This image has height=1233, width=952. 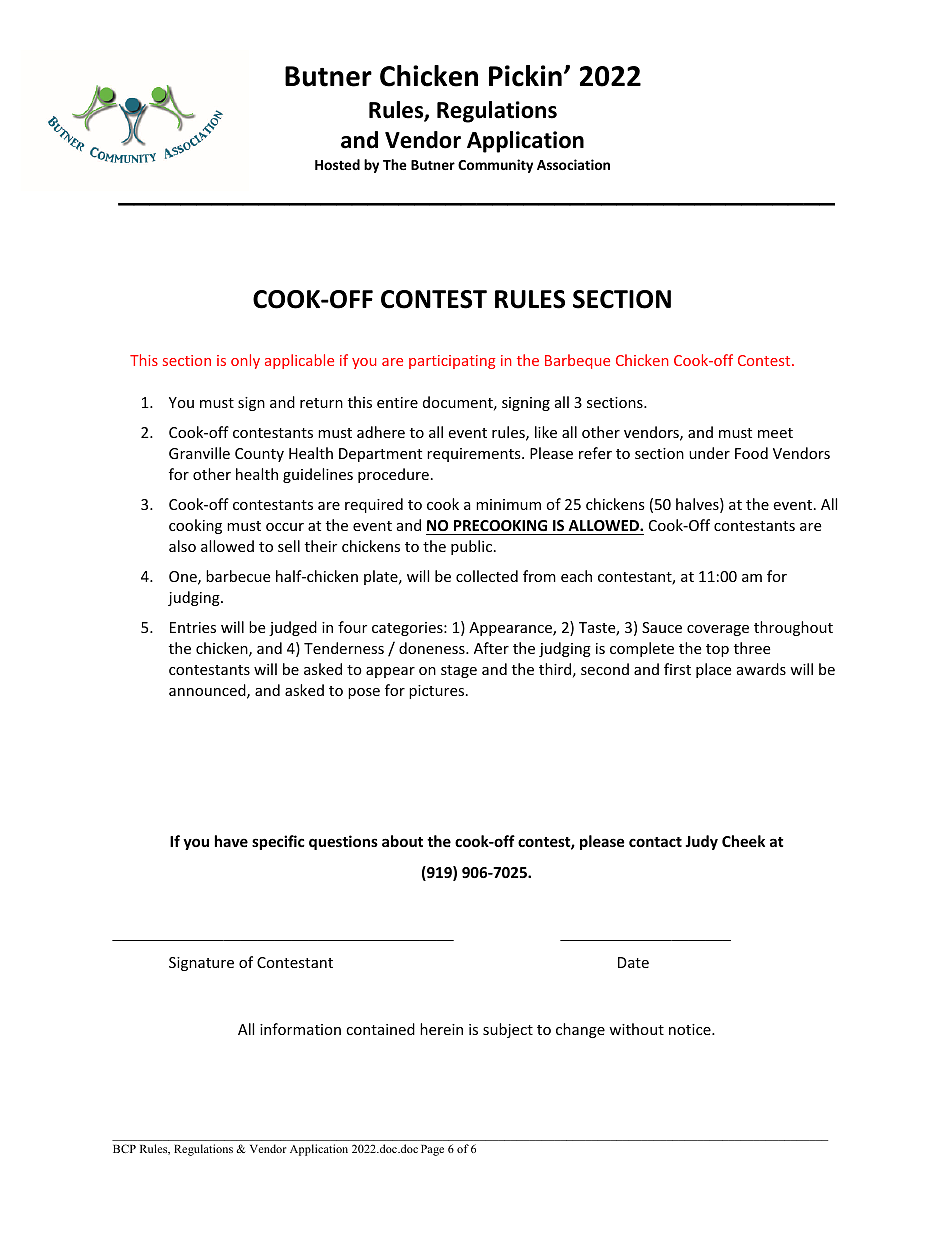 I want to click on Association, so click(x=573, y=164).
